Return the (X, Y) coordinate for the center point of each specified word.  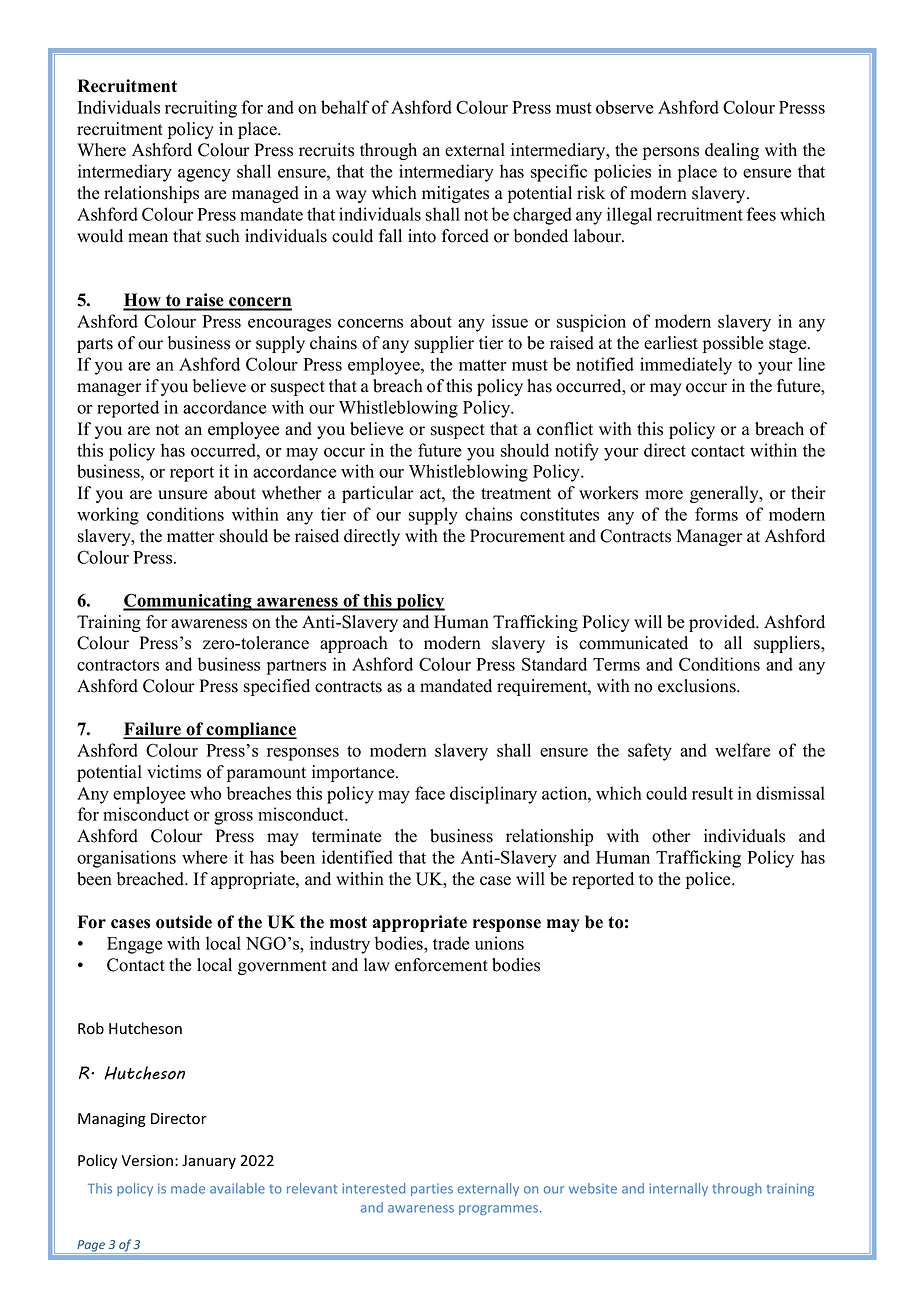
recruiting (201, 109)
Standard (554, 664)
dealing (732, 151)
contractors (118, 665)
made (188, 1188)
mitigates (455, 194)
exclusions (698, 686)
